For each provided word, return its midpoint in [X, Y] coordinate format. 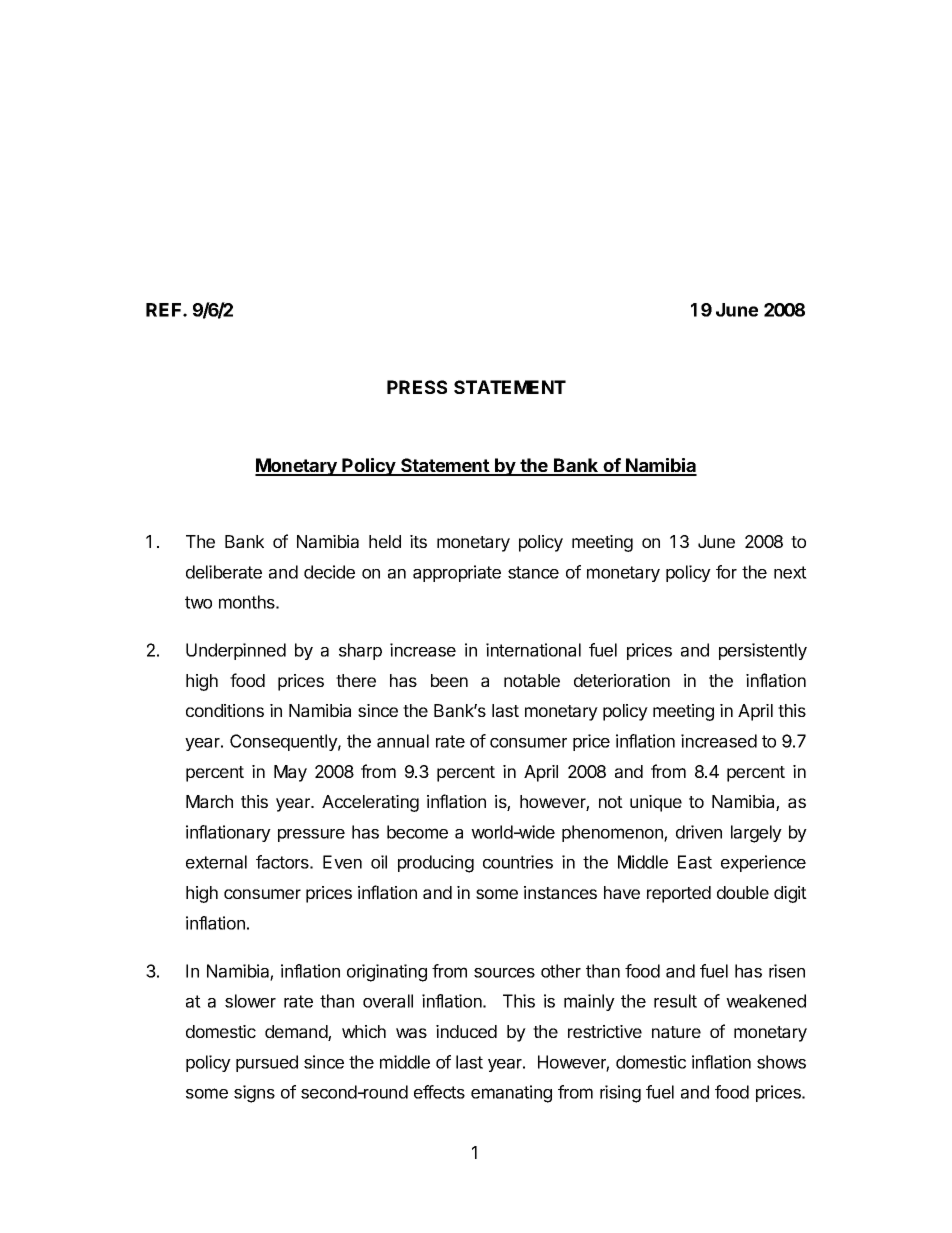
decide [329, 572]
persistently [763, 651]
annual [403, 741]
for [726, 572]
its [418, 541]
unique [656, 803]
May [290, 773]
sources [504, 973]
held [385, 541]
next [790, 572]
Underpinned [236, 651]
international [533, 650]
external [216, 862]
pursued [267, 1063]
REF [165, 310]
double [743, 892]
